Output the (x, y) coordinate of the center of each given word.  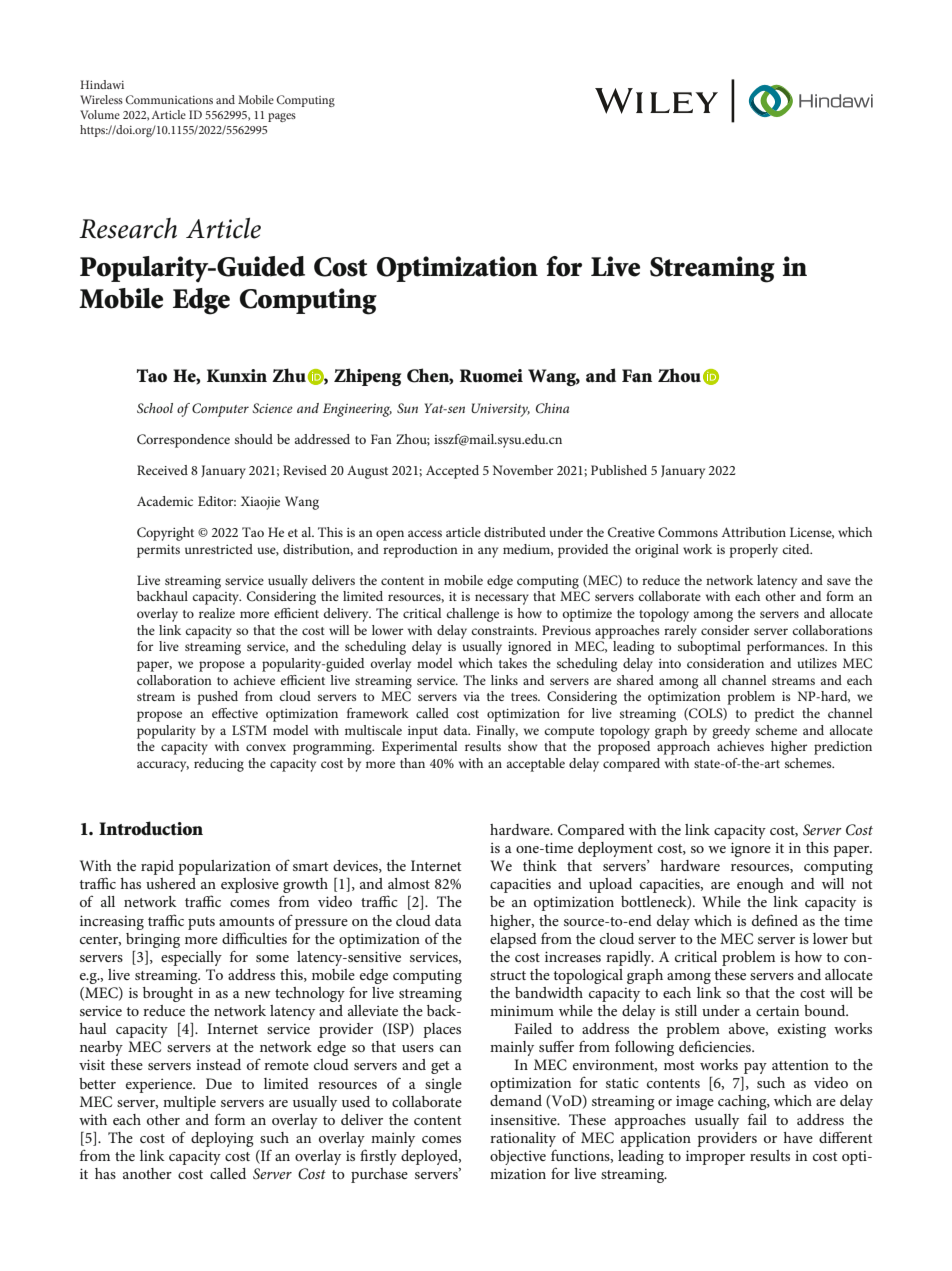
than (412, 763)
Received (162, 470)
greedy (731, 732)
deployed (431, 1157)
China (552, 408)
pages (282, 117)
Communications (169, 99)
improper (715, 1157)
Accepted (452, 472)
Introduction (151, 828)
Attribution (753, 532)
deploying (222, 1139)
